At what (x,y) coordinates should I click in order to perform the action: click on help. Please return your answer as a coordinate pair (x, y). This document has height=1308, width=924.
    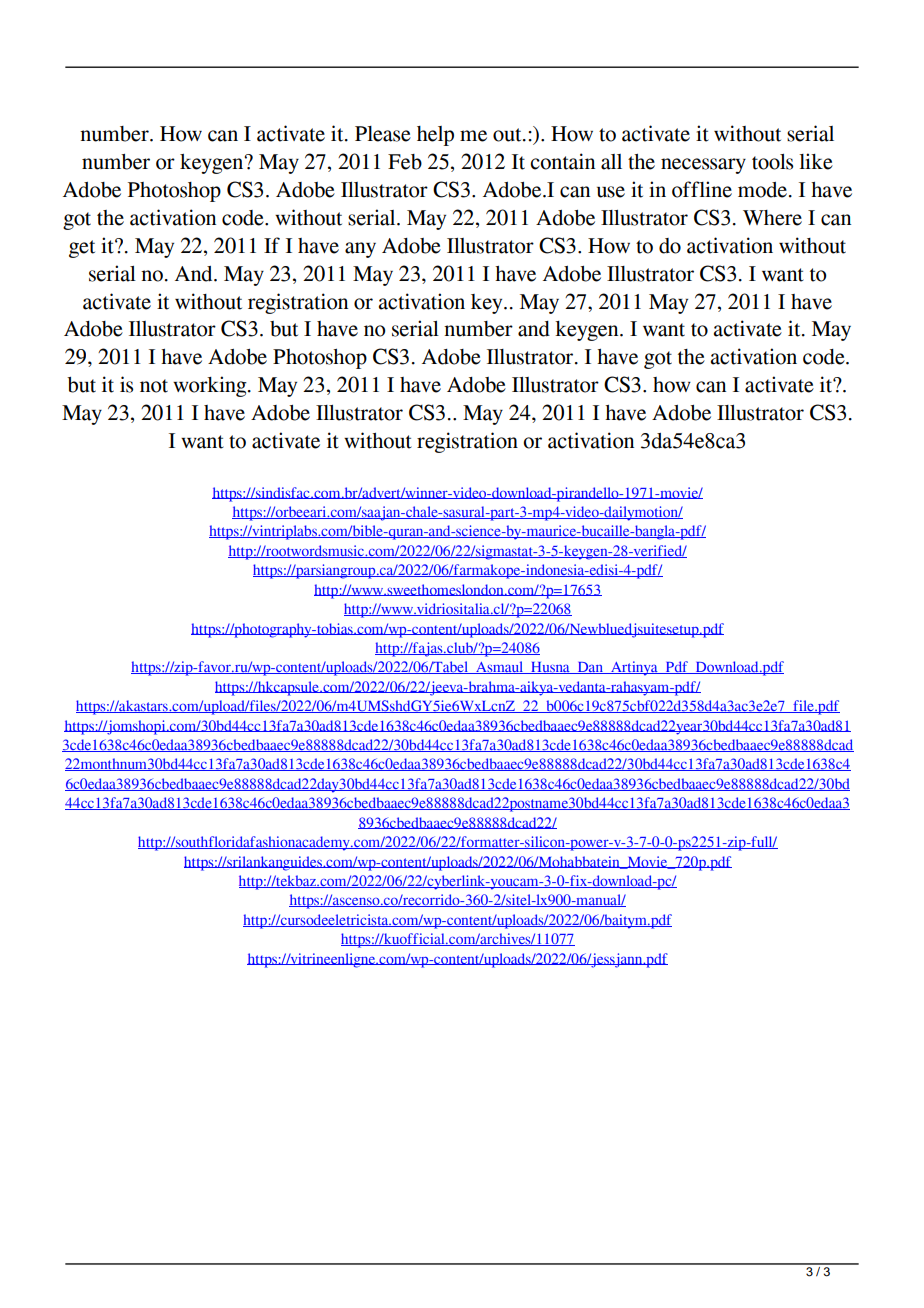
    Looking at the image, I should click on (435, 136).
